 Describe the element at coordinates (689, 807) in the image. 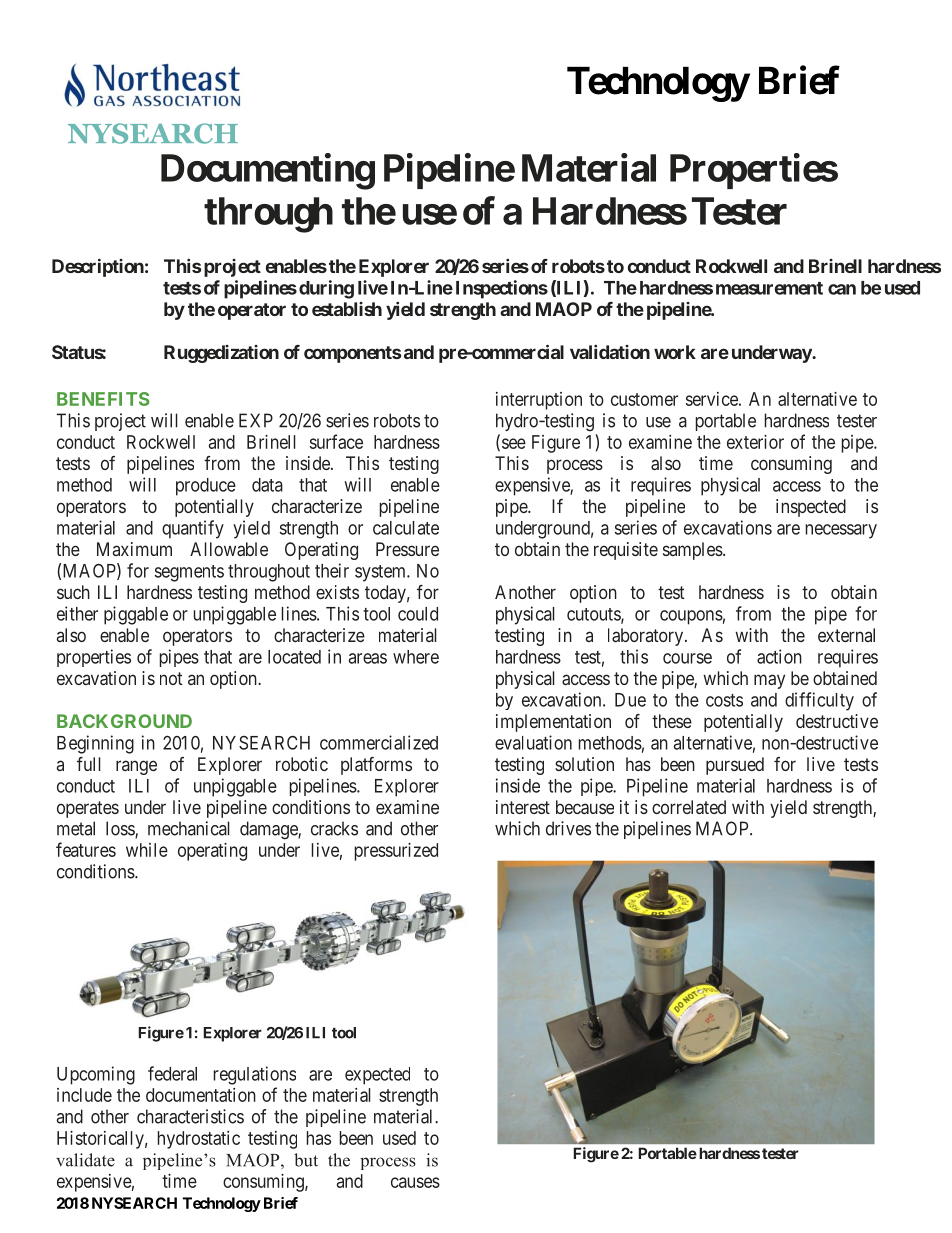

I see `correlated` at that location.
